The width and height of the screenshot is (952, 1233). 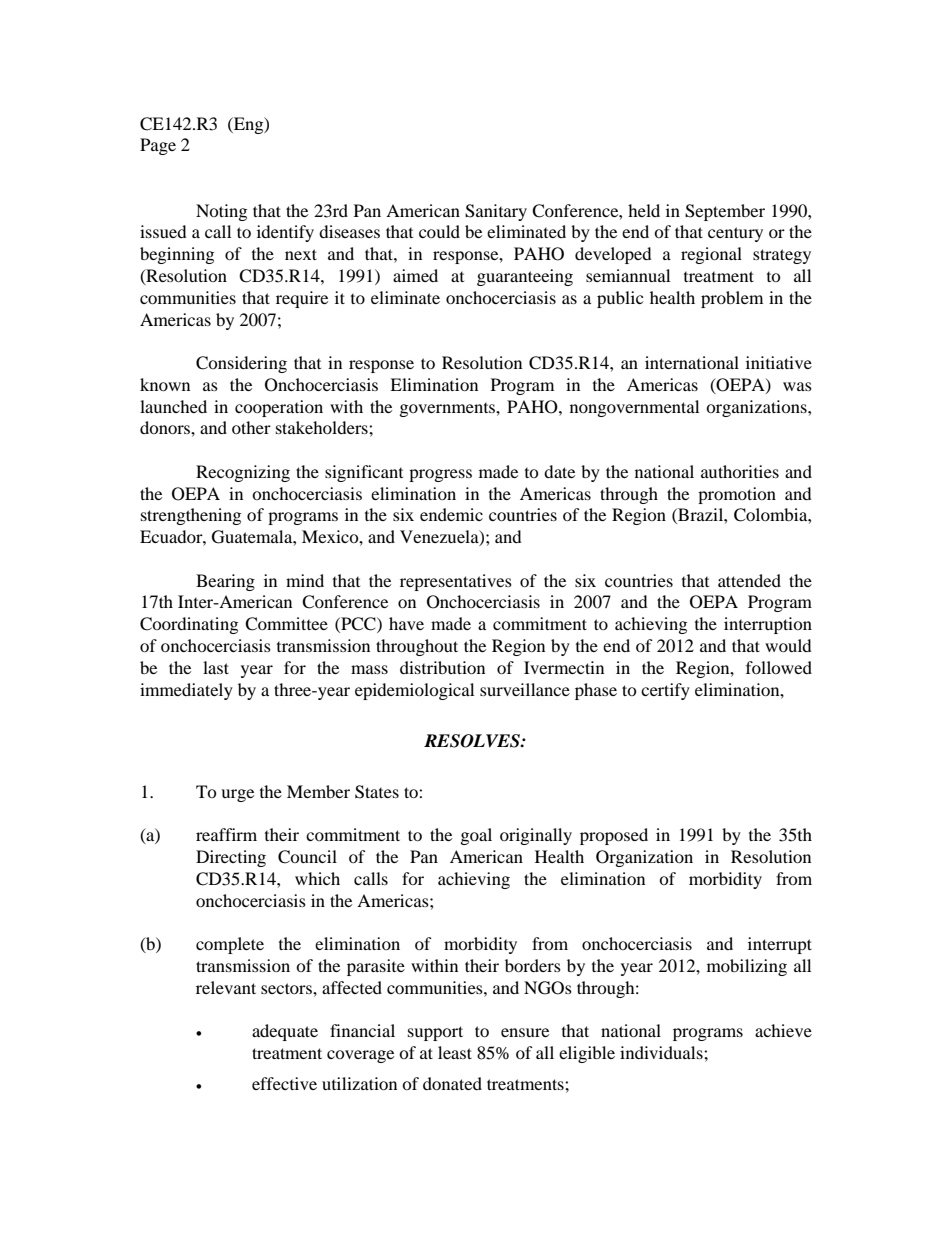 I want to click on progress, so click(x=440, y=475).
